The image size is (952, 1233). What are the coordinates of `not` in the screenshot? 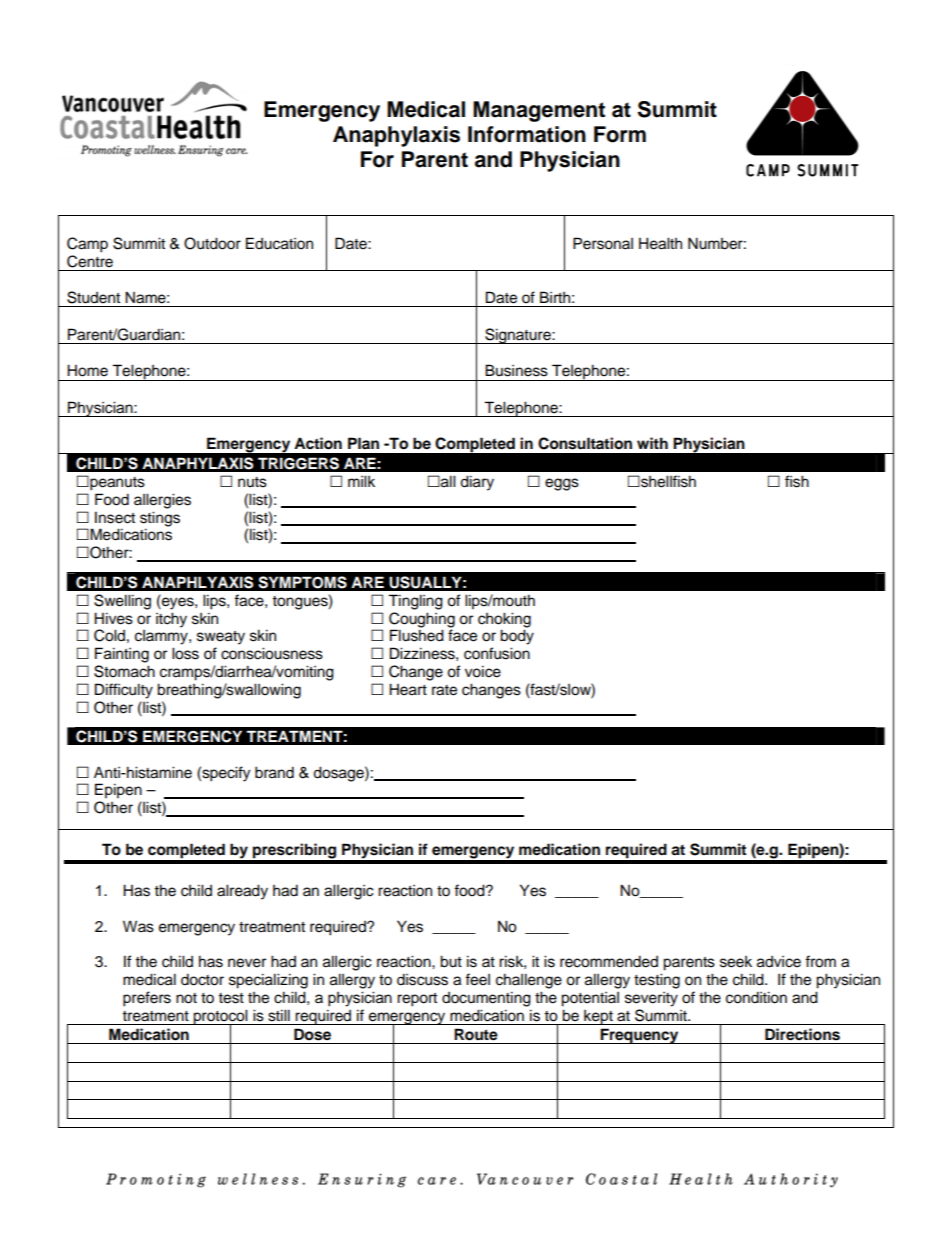 It's located at (186, 998).
